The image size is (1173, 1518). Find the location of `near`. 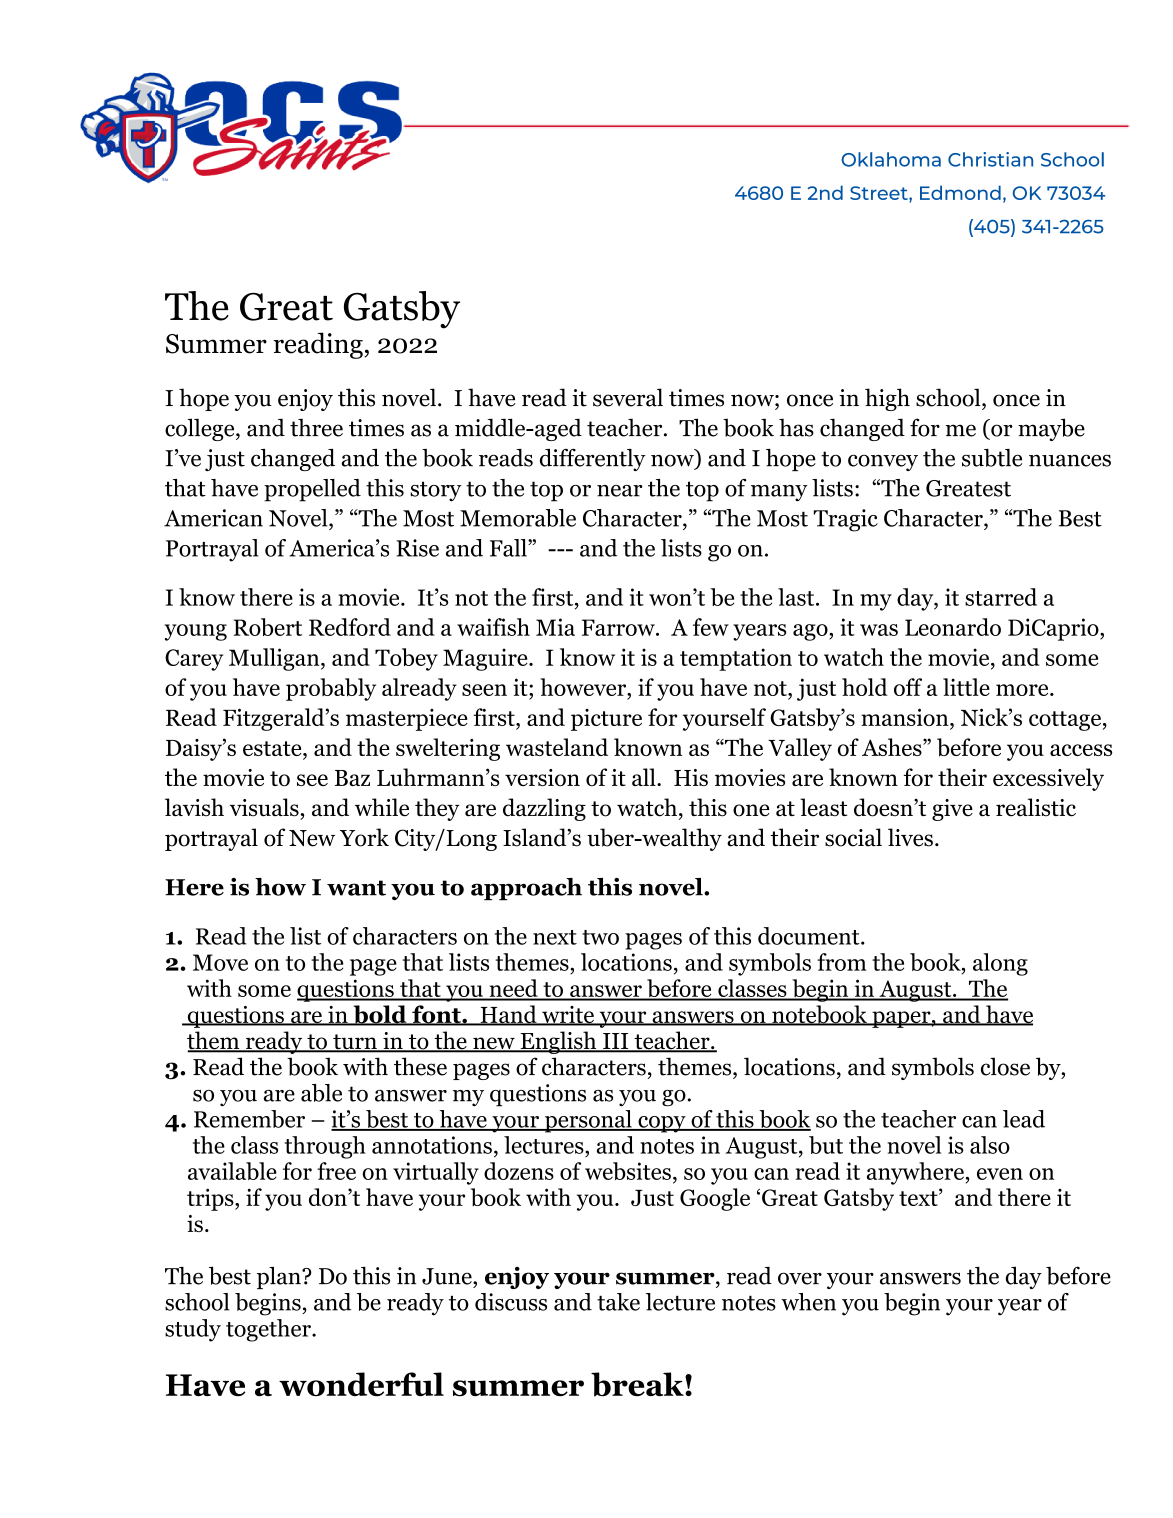

near is located at coordinates (619, 491).
